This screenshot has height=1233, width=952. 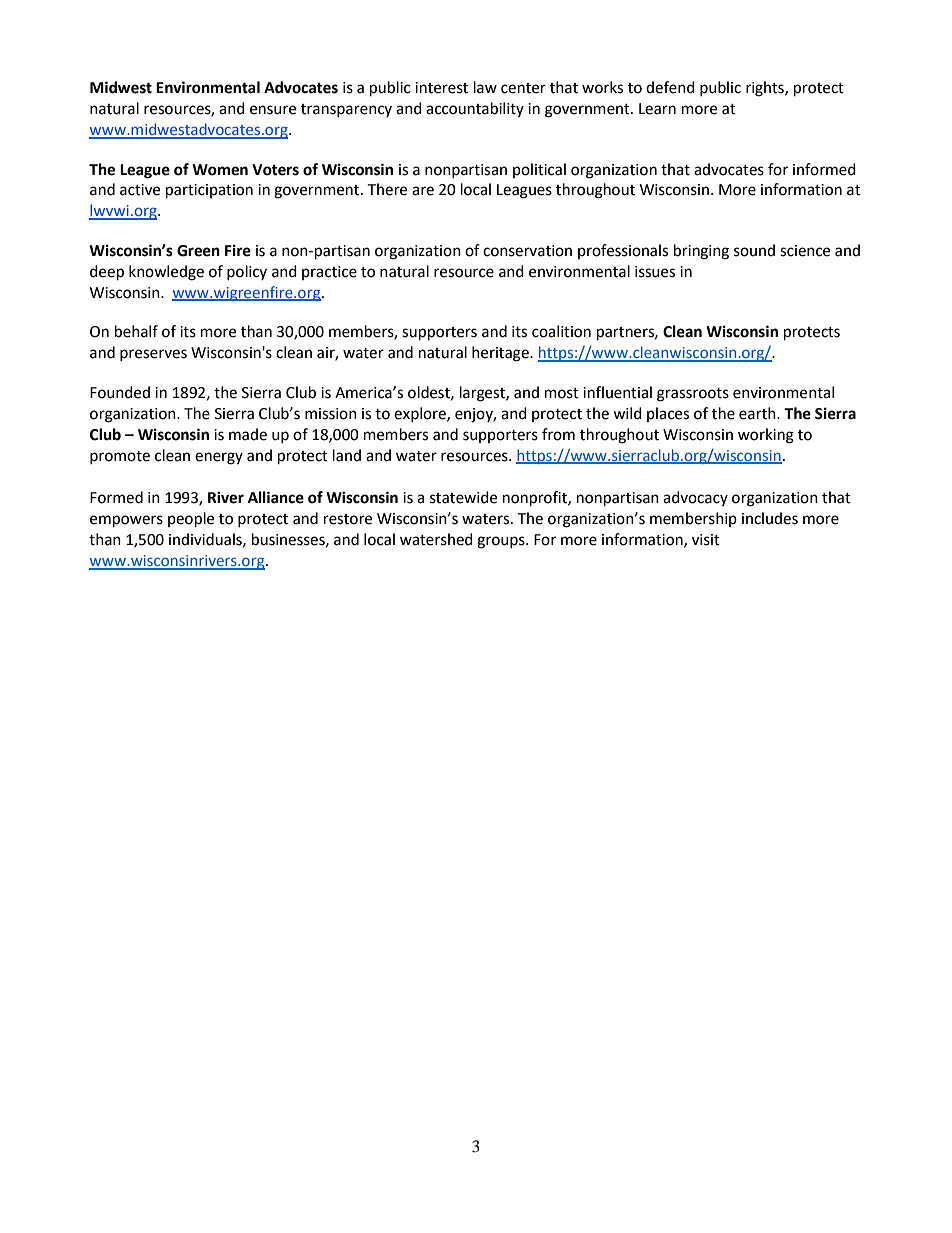 I want to click on bringing, so click(x=701, y=252).
